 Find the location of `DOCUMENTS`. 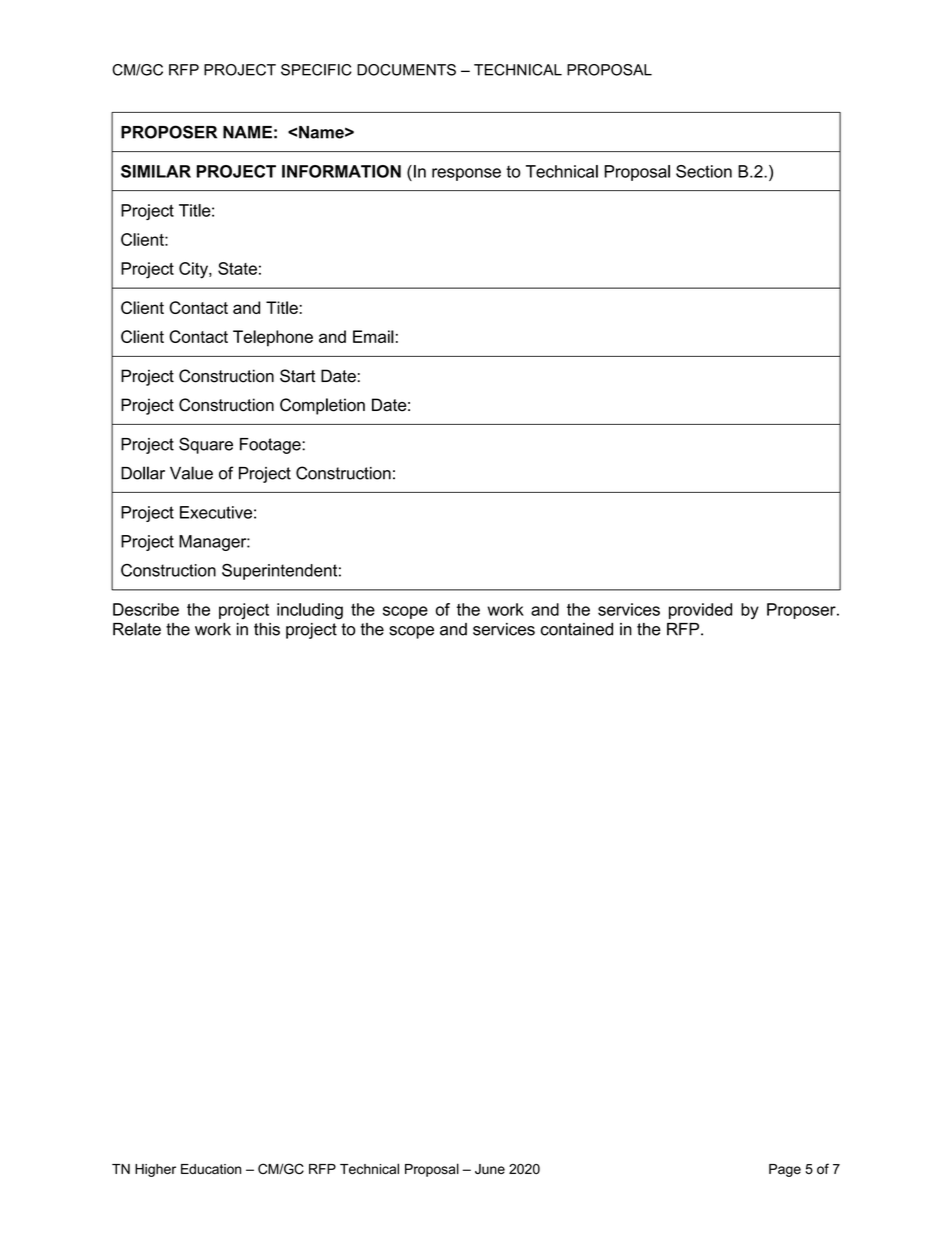

DOCUMENTS is located at coordinates (406, 70).
